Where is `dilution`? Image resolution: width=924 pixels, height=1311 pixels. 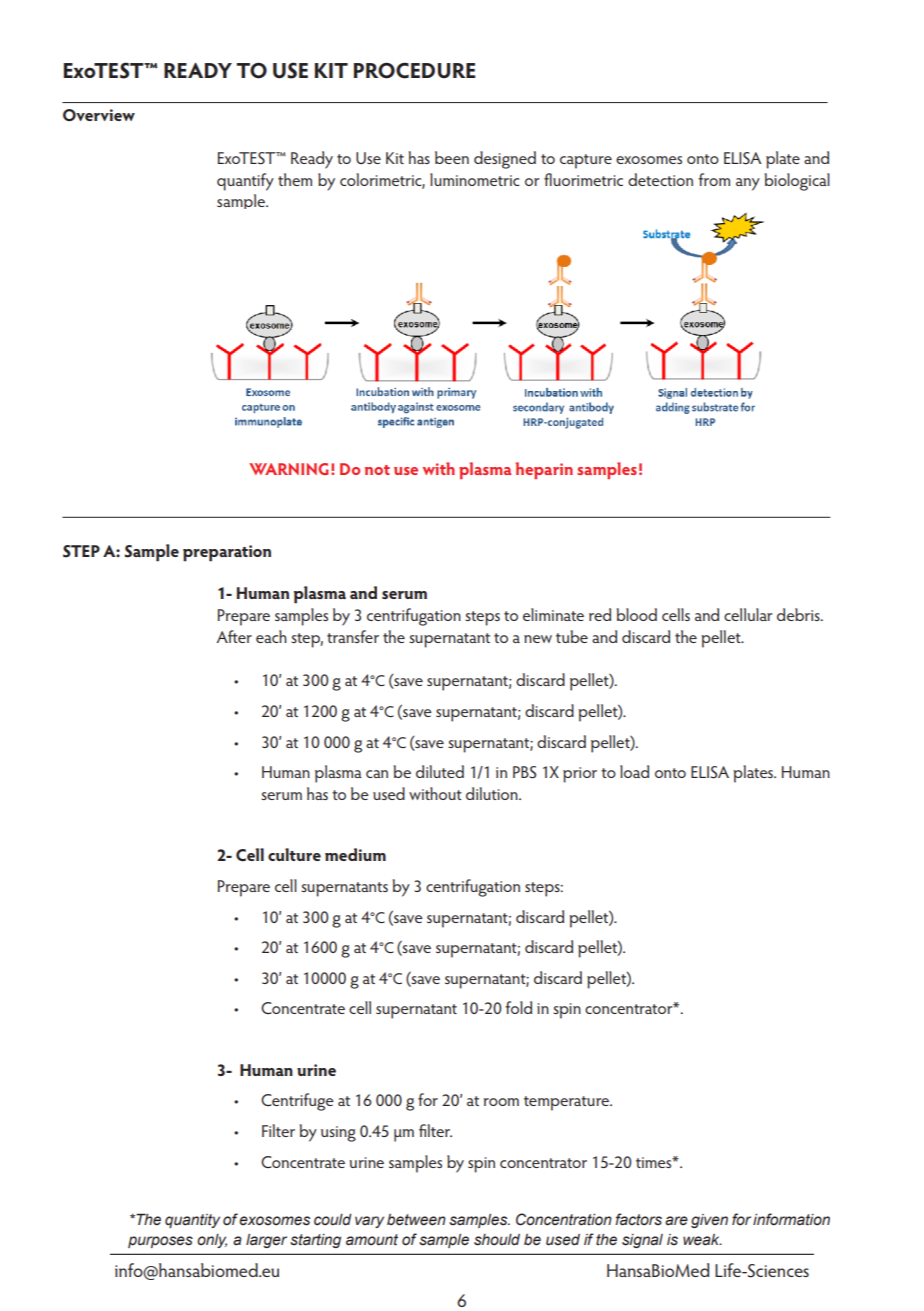 dilution is located at coordinates (493, 793).
